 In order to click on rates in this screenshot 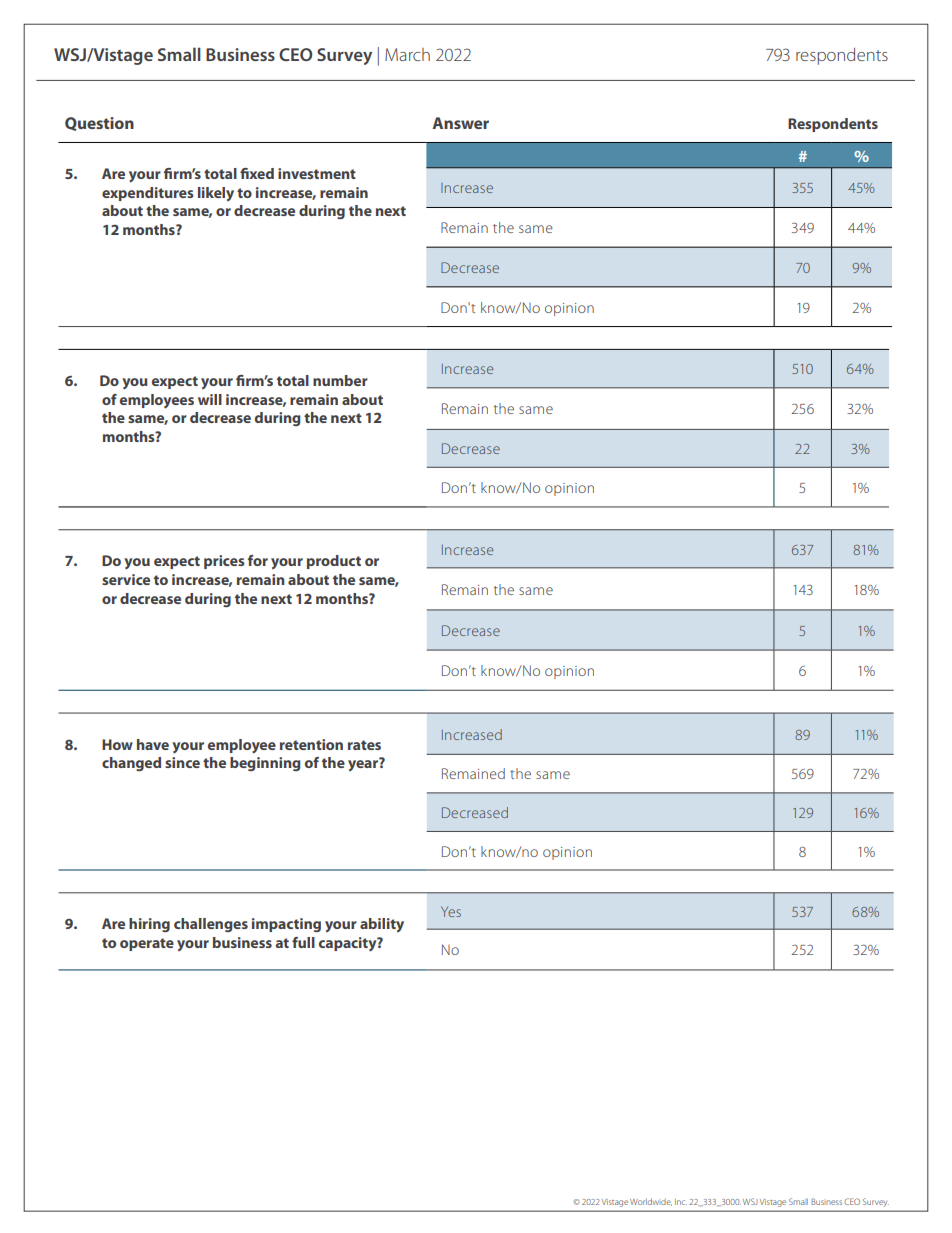, I will do `click(364, 745)`.
